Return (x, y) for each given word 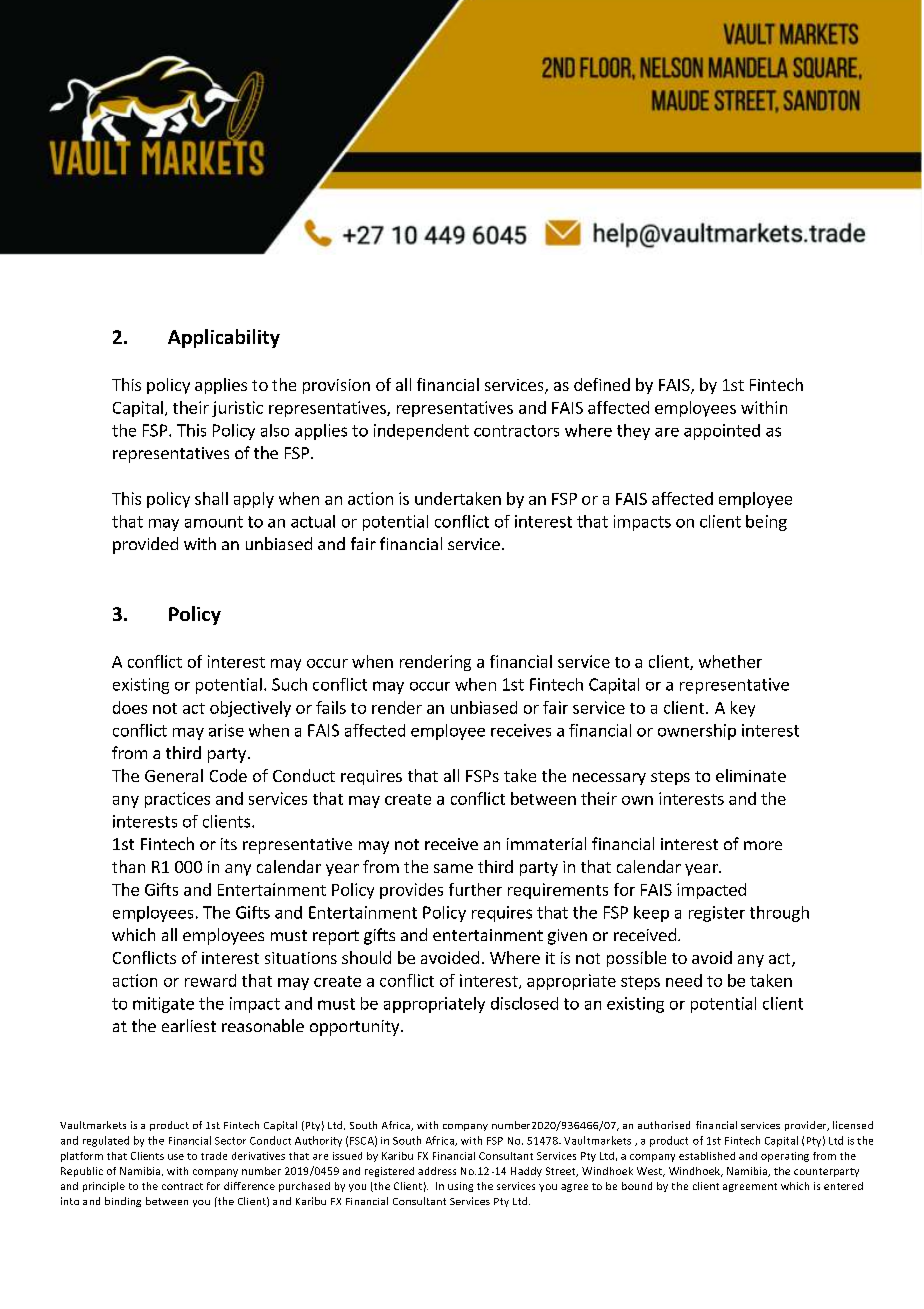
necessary (609, 779)
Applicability (224, 338)
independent (421, 432)
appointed (722, 432)
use (176, 1157)
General (174, 775)
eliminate (751, 775)
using (460, 1187)
